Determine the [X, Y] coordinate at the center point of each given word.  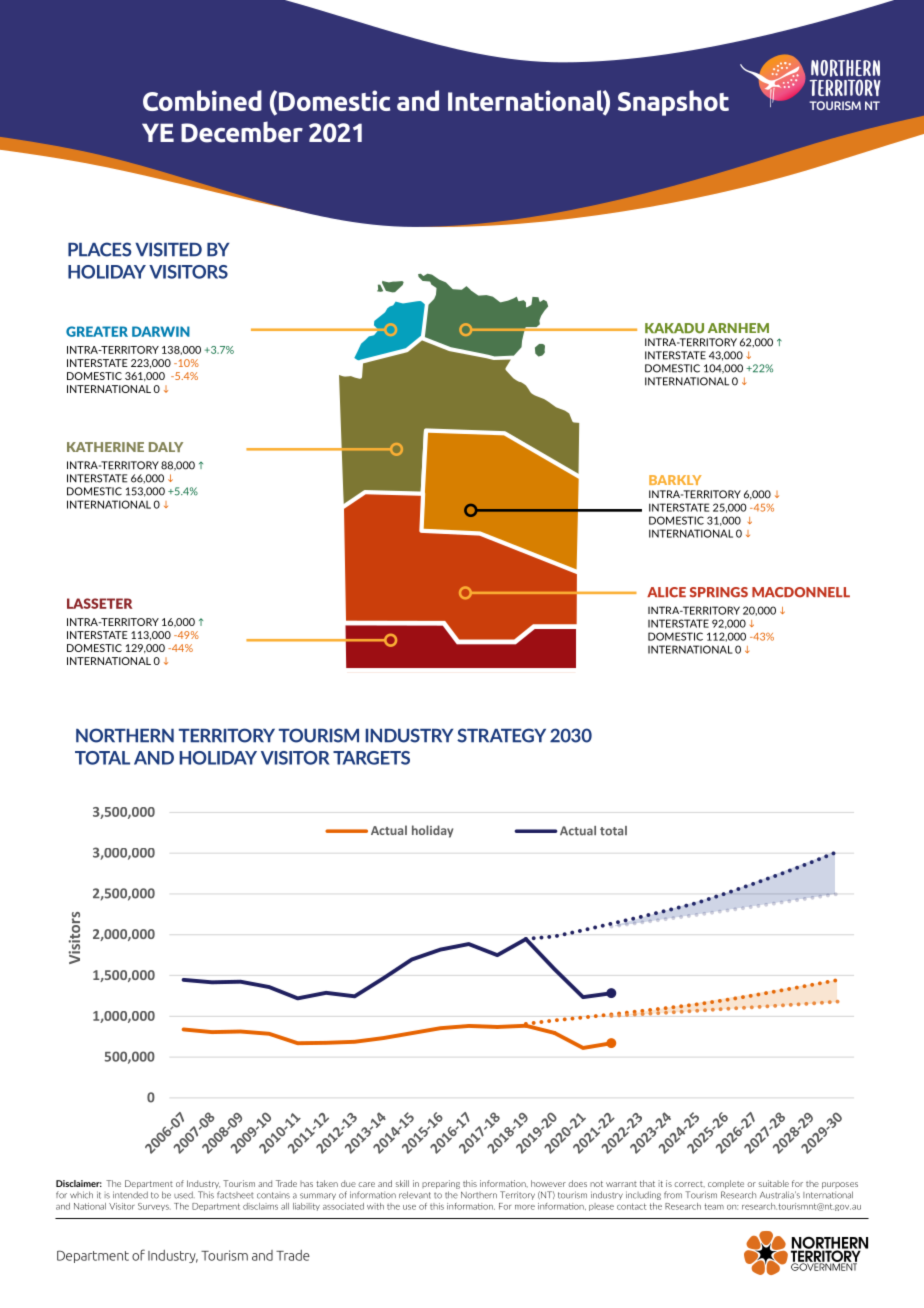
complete [726, 1184]
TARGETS [371, 758]
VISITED [168, 249]
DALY [166, 447]
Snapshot [673, 103]
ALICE [666, 592]
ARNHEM [738, 328]
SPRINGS [719, 592]
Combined [202, 100]
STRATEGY [501, 735]
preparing [441, 1184]
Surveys [154, 1207]
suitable [774, 1183]
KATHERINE [105, 447]
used [184, 1195]
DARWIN [161, 331]
